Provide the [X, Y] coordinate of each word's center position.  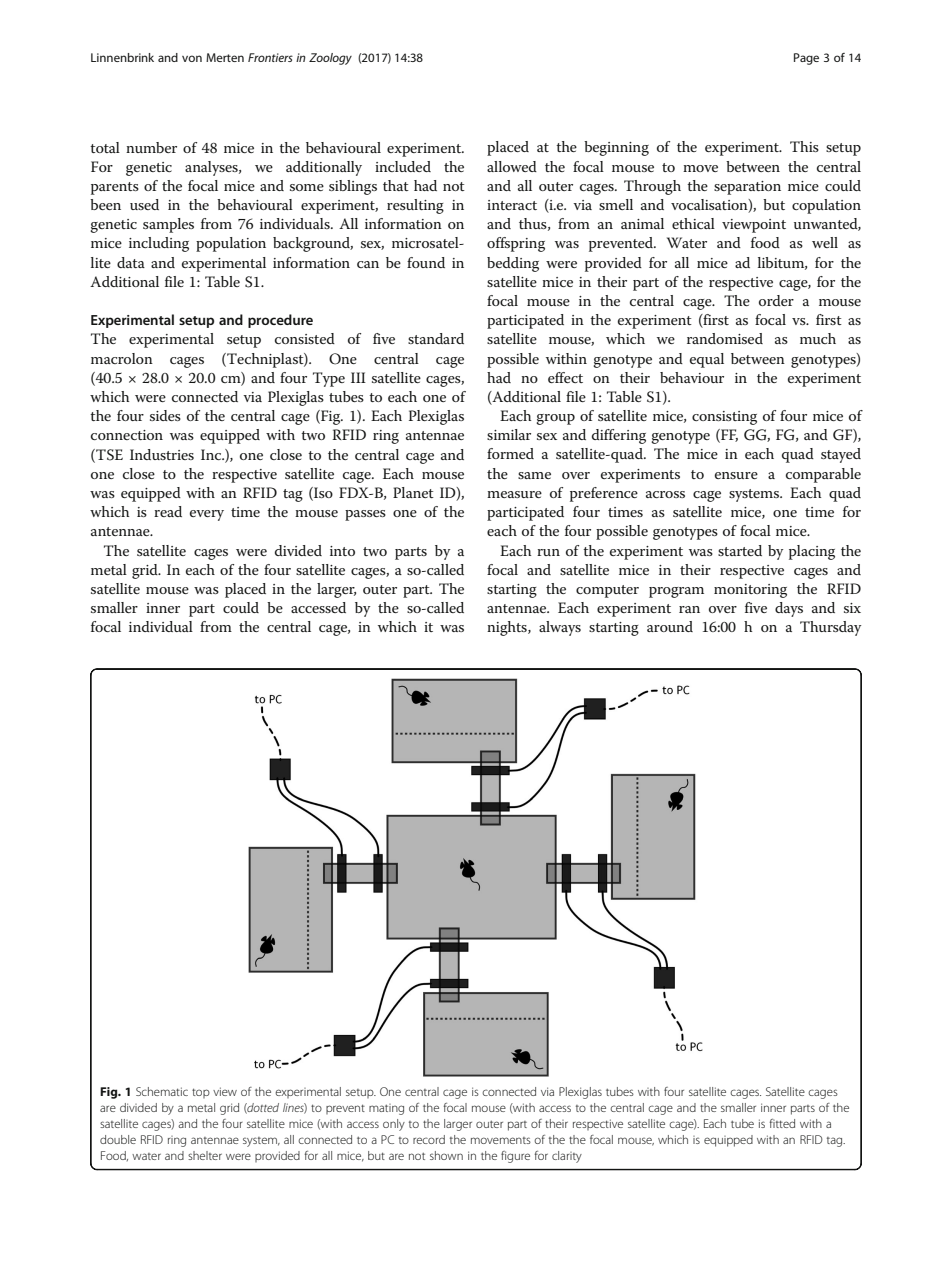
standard [436, 338]
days [789, 609]
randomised [725, 338]
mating [386, 1109]
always [560, 628]
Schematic [162, 1091]
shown [446, 1155]
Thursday [830, 628]
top [201, 1093]
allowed [512, 166]
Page [806, 59]
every [207, 515]
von [192, 58]
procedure [280, 321]
